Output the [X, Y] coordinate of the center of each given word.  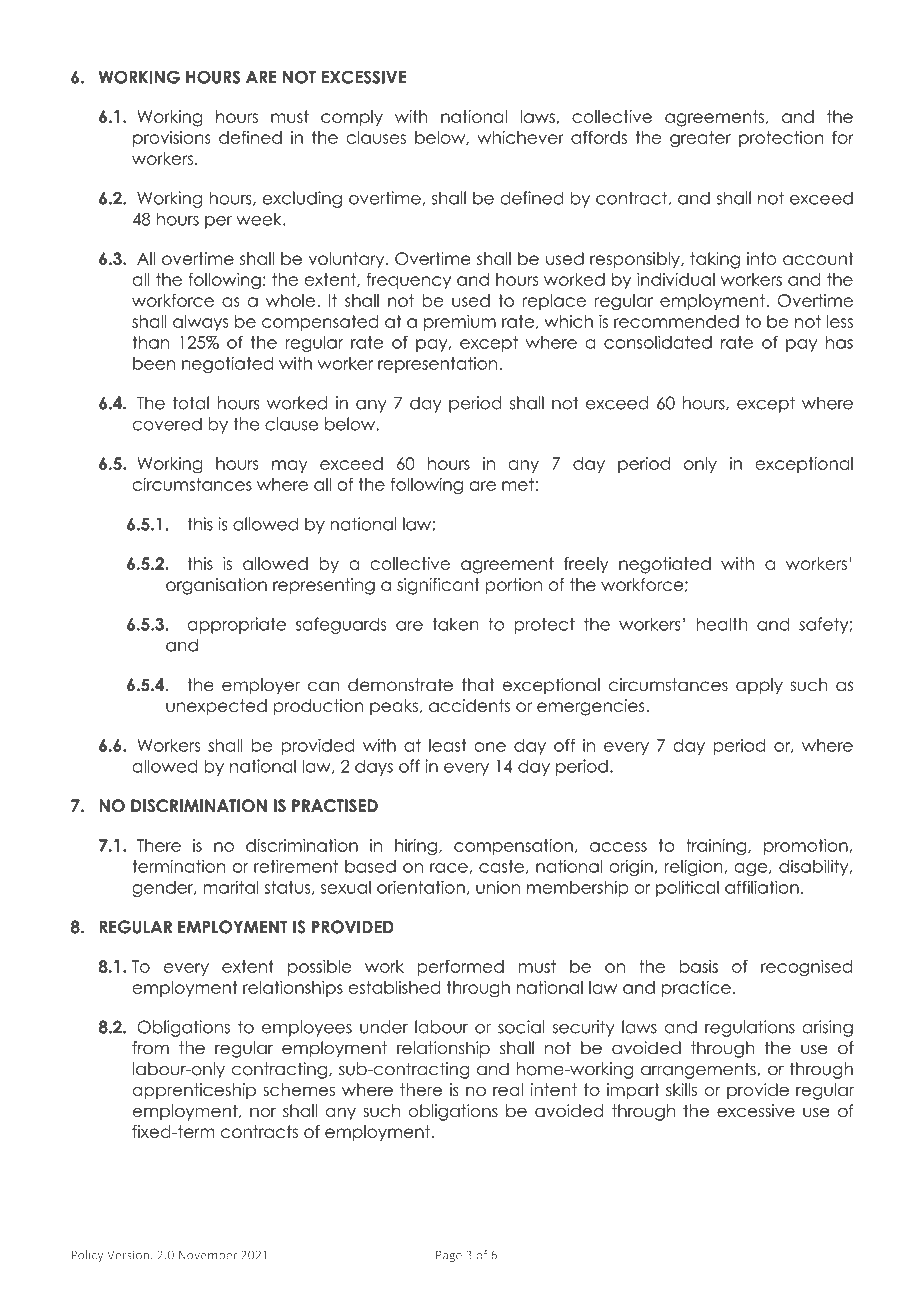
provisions [172, 139]
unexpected [216, 707]
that [478, 685]
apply [759, 686]
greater [700, 139]
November [208, 1255]
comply [352, 118]
